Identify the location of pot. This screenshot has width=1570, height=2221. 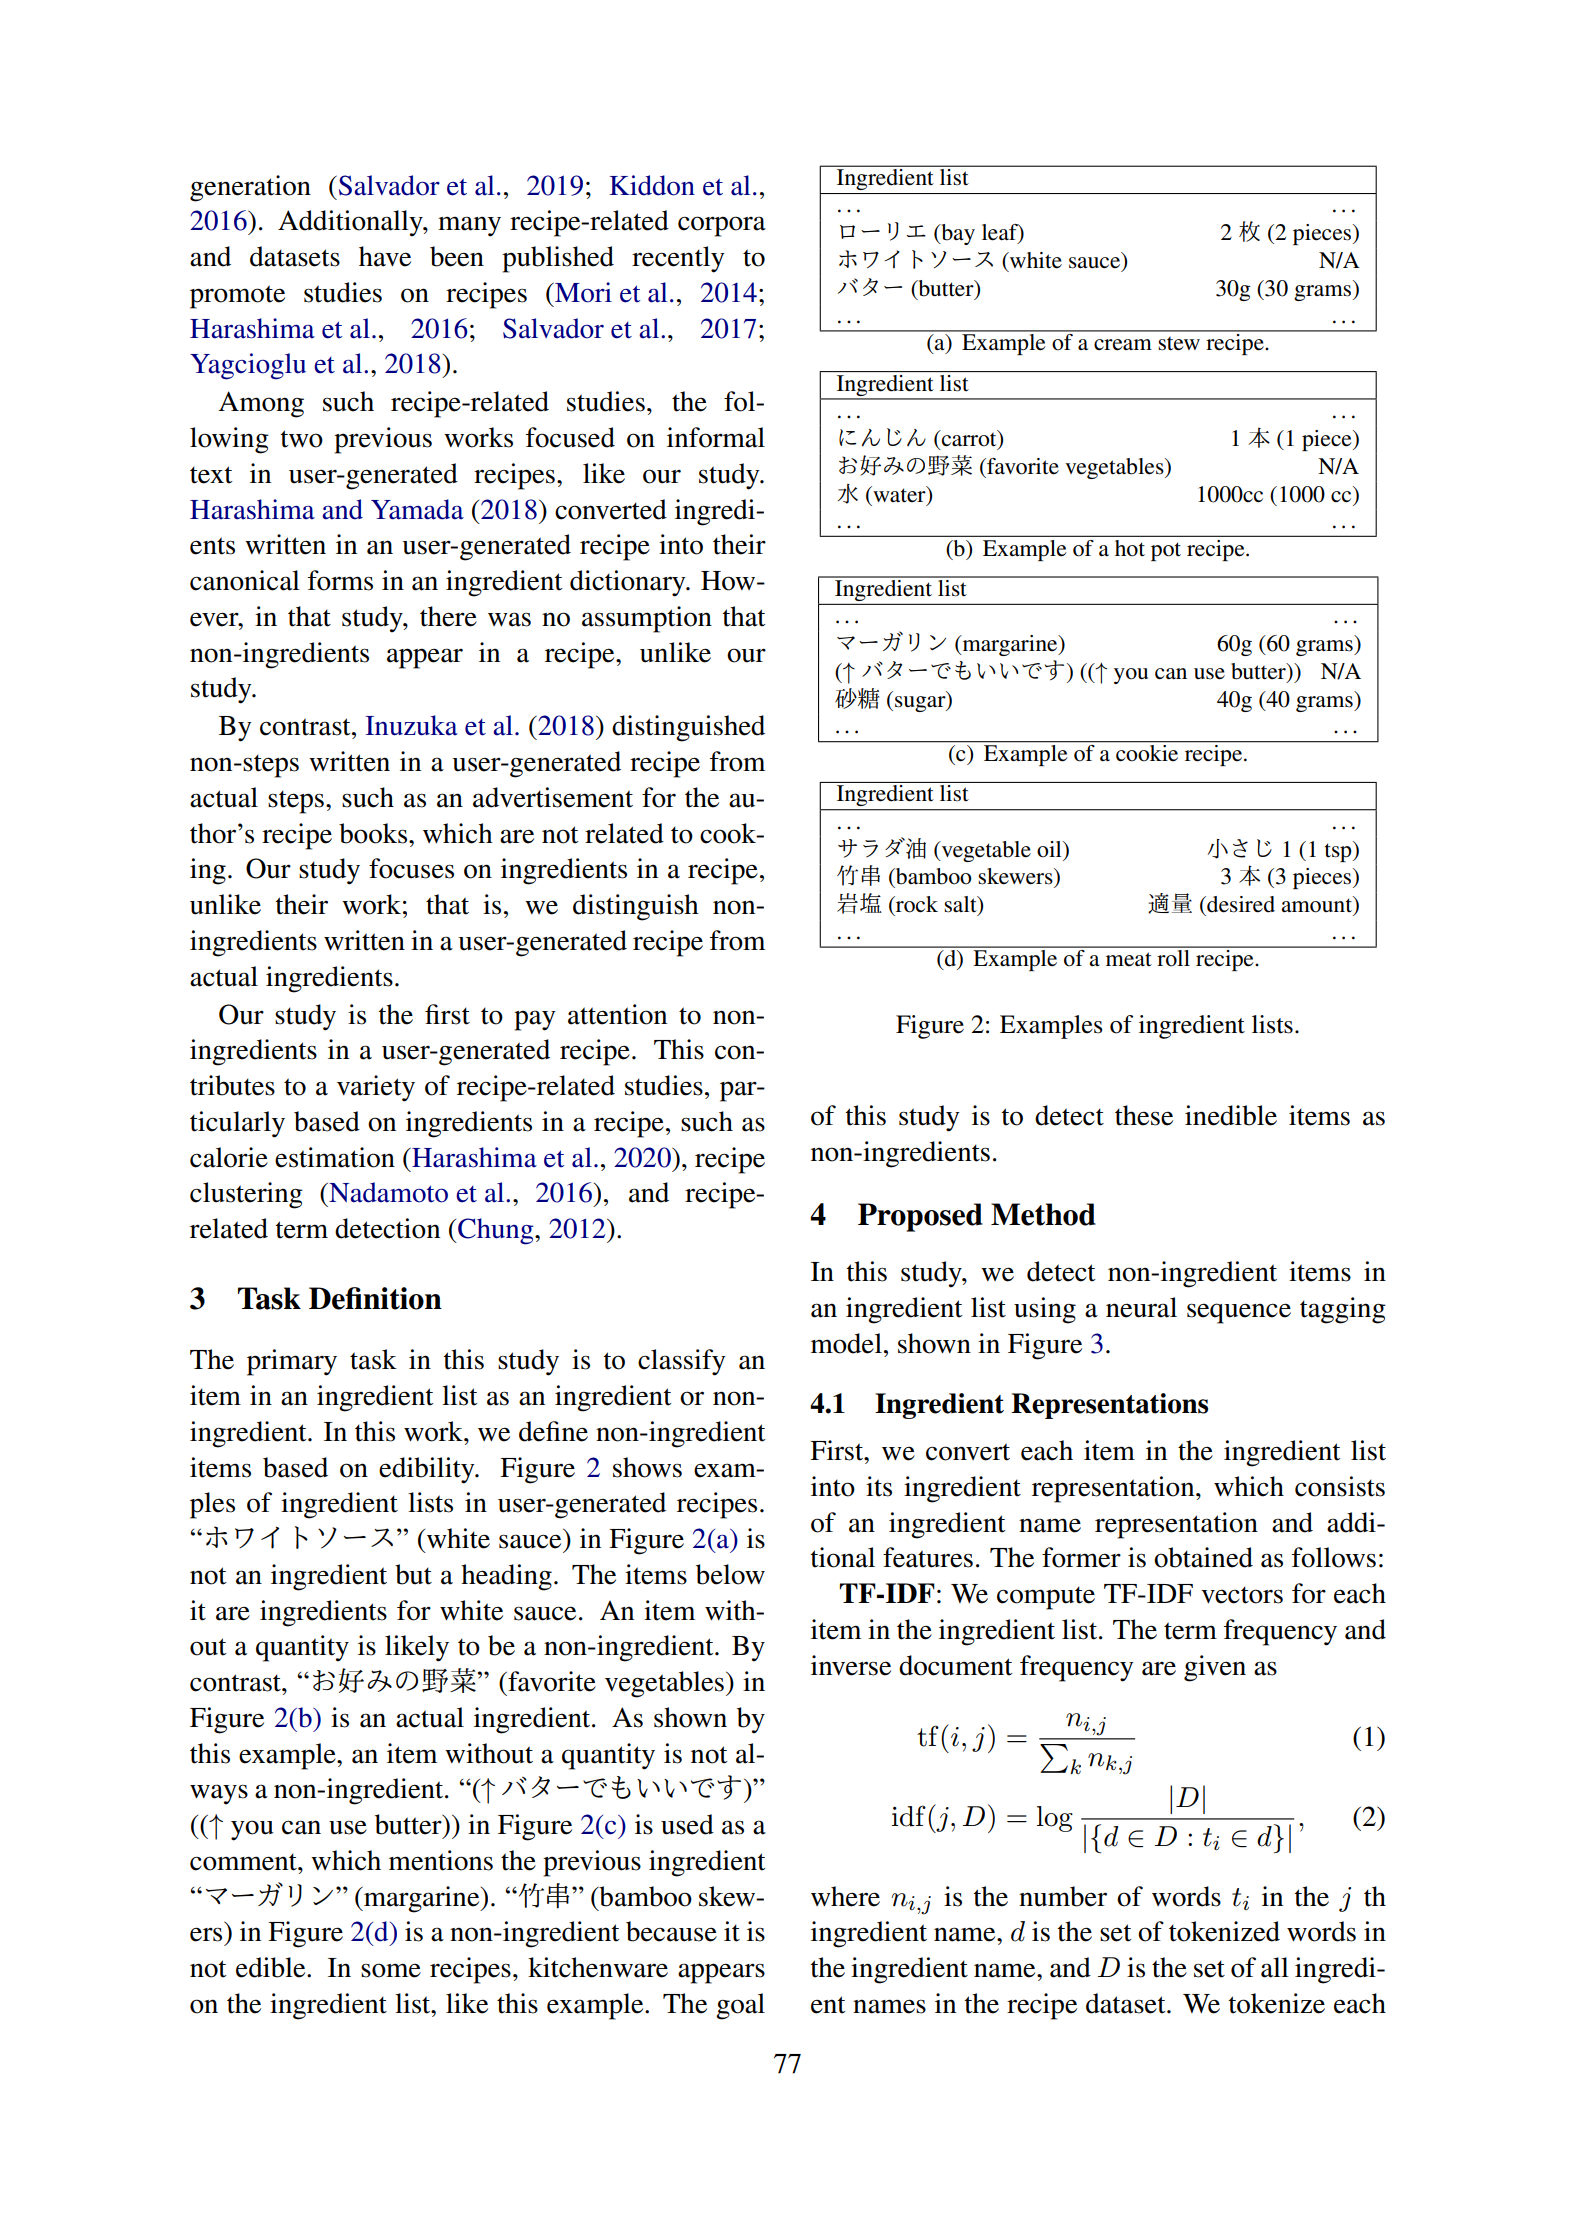
(1166, 551).
